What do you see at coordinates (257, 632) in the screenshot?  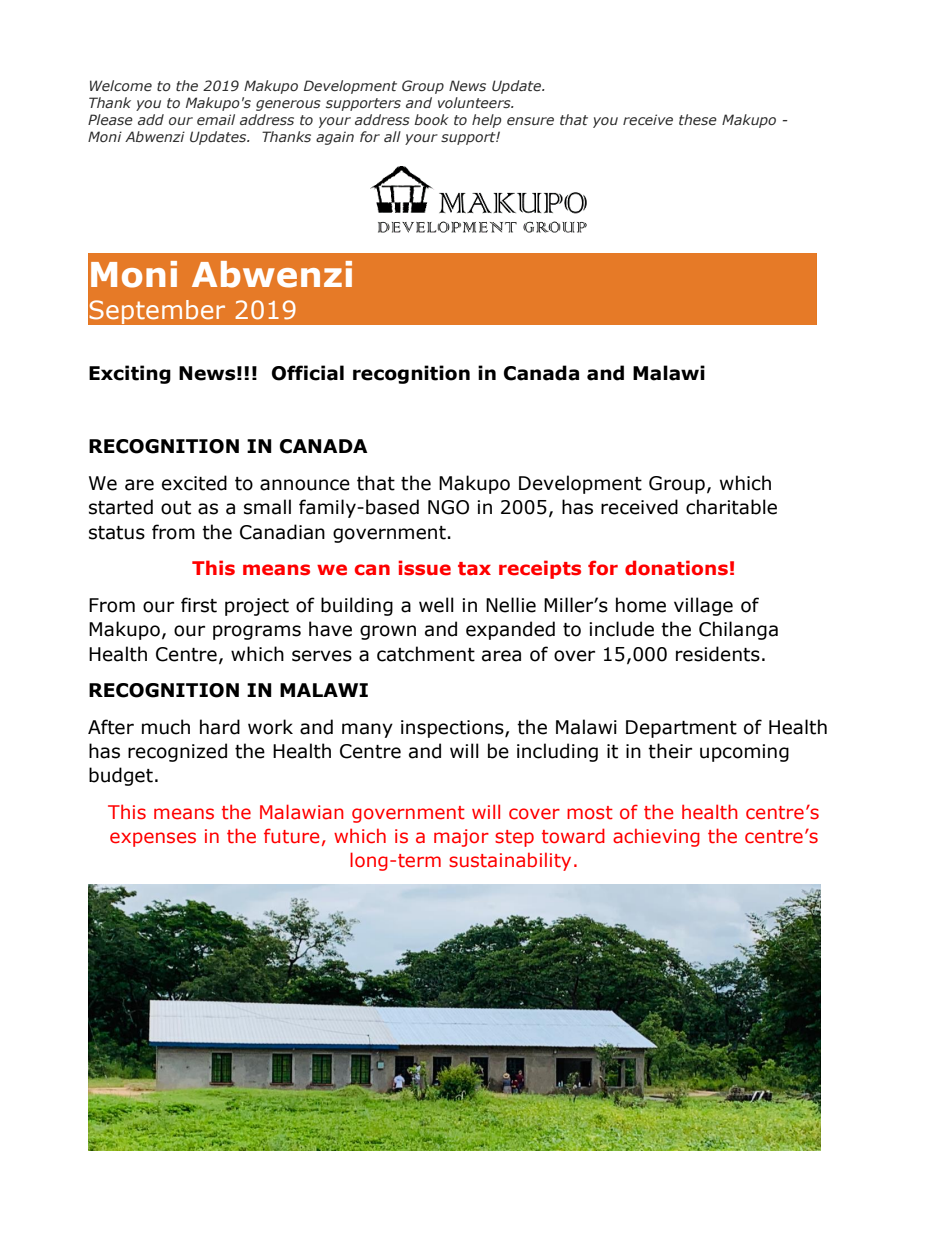 I see `programs` at bounding box center [257, 632].
